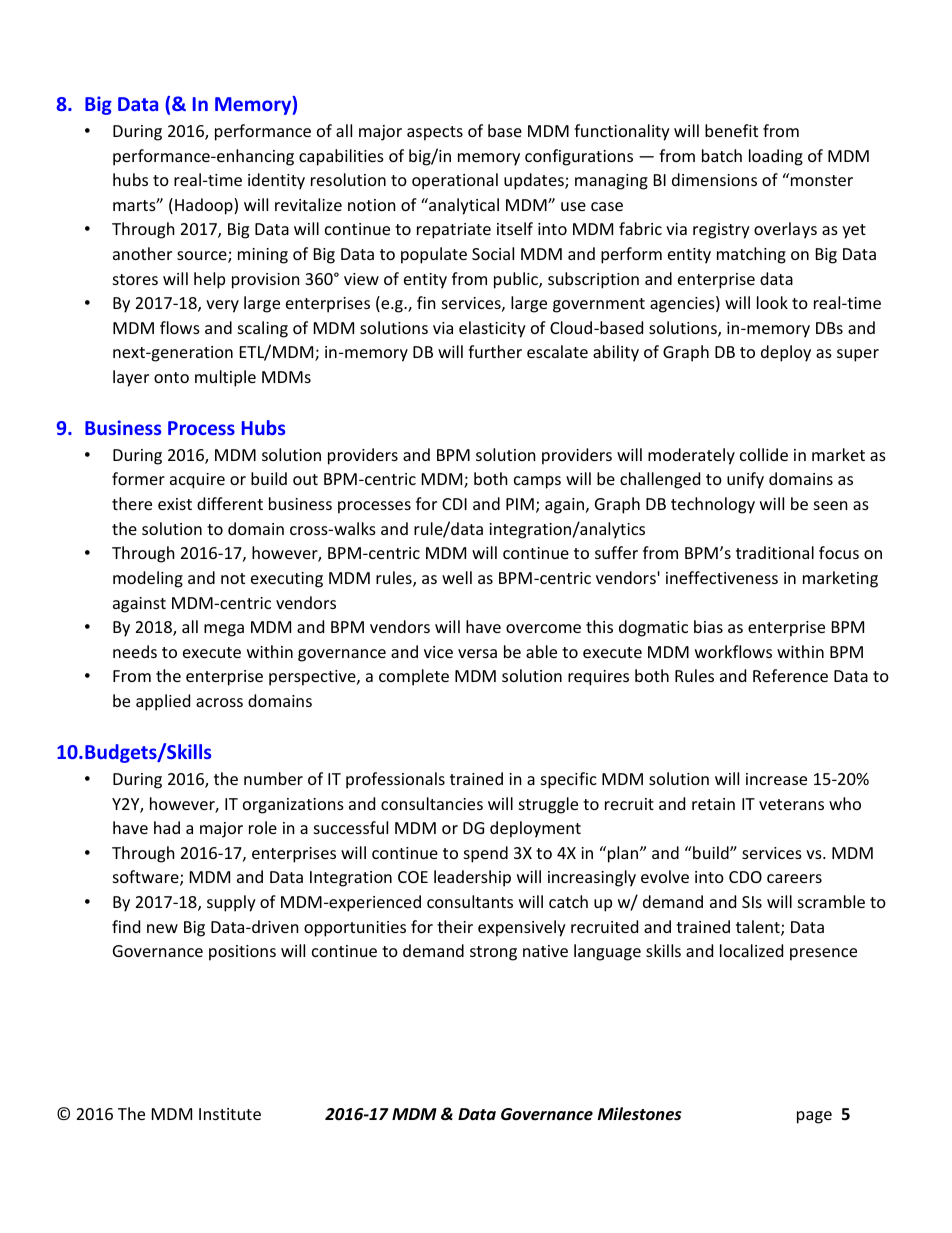  What do you see at coordinates (273, 778) in the document?
I see `number` at bounding box center [273, 778].
